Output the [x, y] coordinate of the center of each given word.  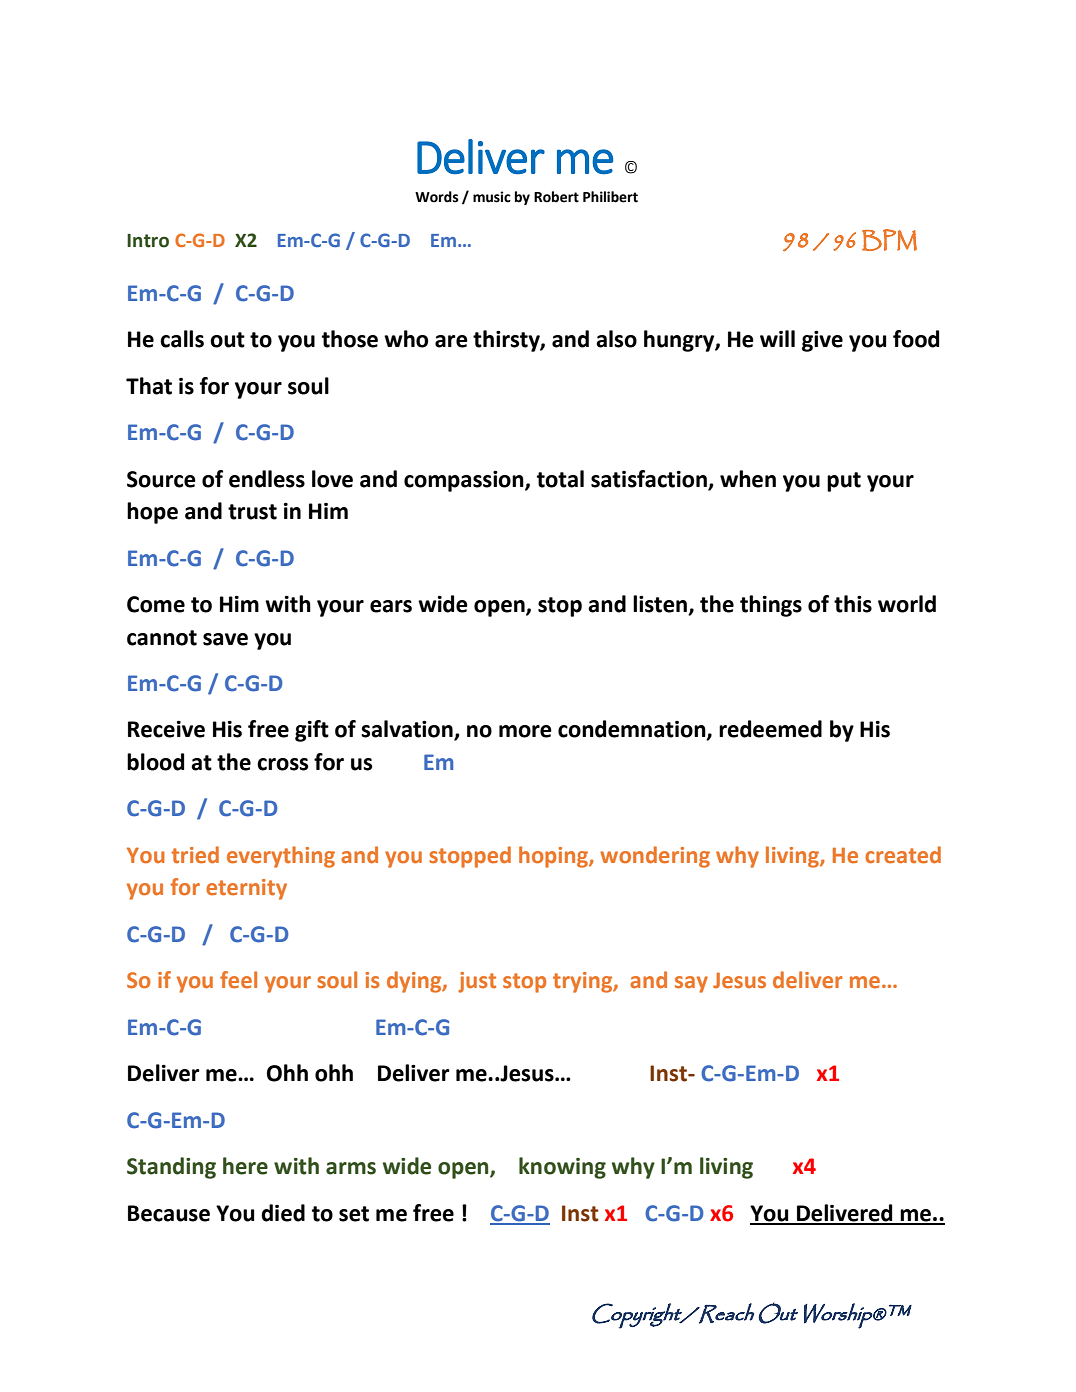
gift [312, 731]
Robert [556, 197]
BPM [889, 240]
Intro [148, 241]
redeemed [770, 729]
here [245, 1166]
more [525, 731]
